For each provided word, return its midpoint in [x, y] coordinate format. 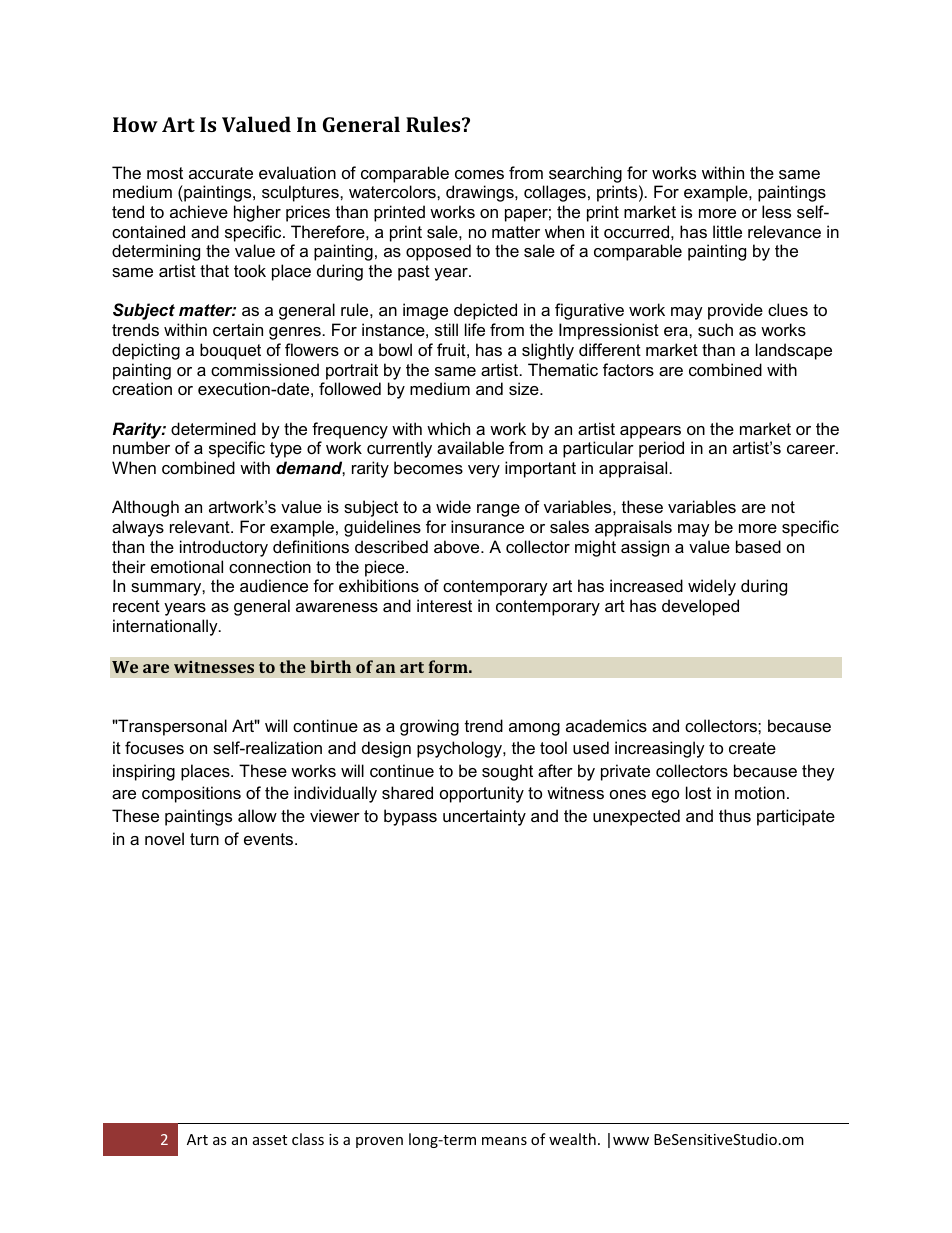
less [776, 211]
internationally [166, 627]
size [525, 388]
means [504, 1141]
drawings [481, 193]
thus [735, 815]
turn [204, 839]
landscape [794, 351]
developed [700, 607]
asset [270, 1140]
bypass [410, 817]
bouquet [230, 351]
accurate [221, 173]
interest [444, 605]
